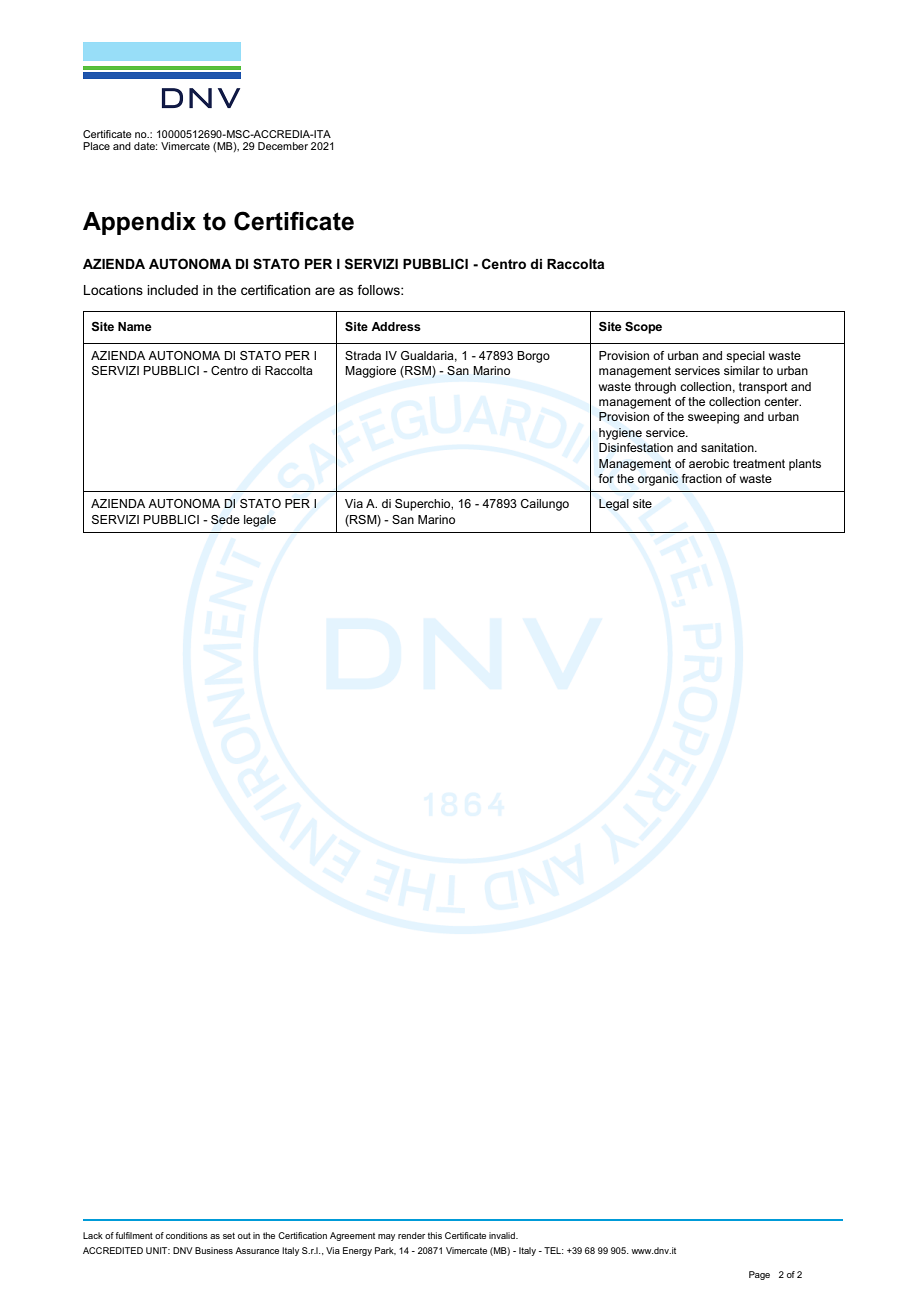 The height and width of the screenshot is (1308, 924). What do you see at coordinates (606, 478) in the screenshot?
I see `for` at bounding box center [606, 478].
